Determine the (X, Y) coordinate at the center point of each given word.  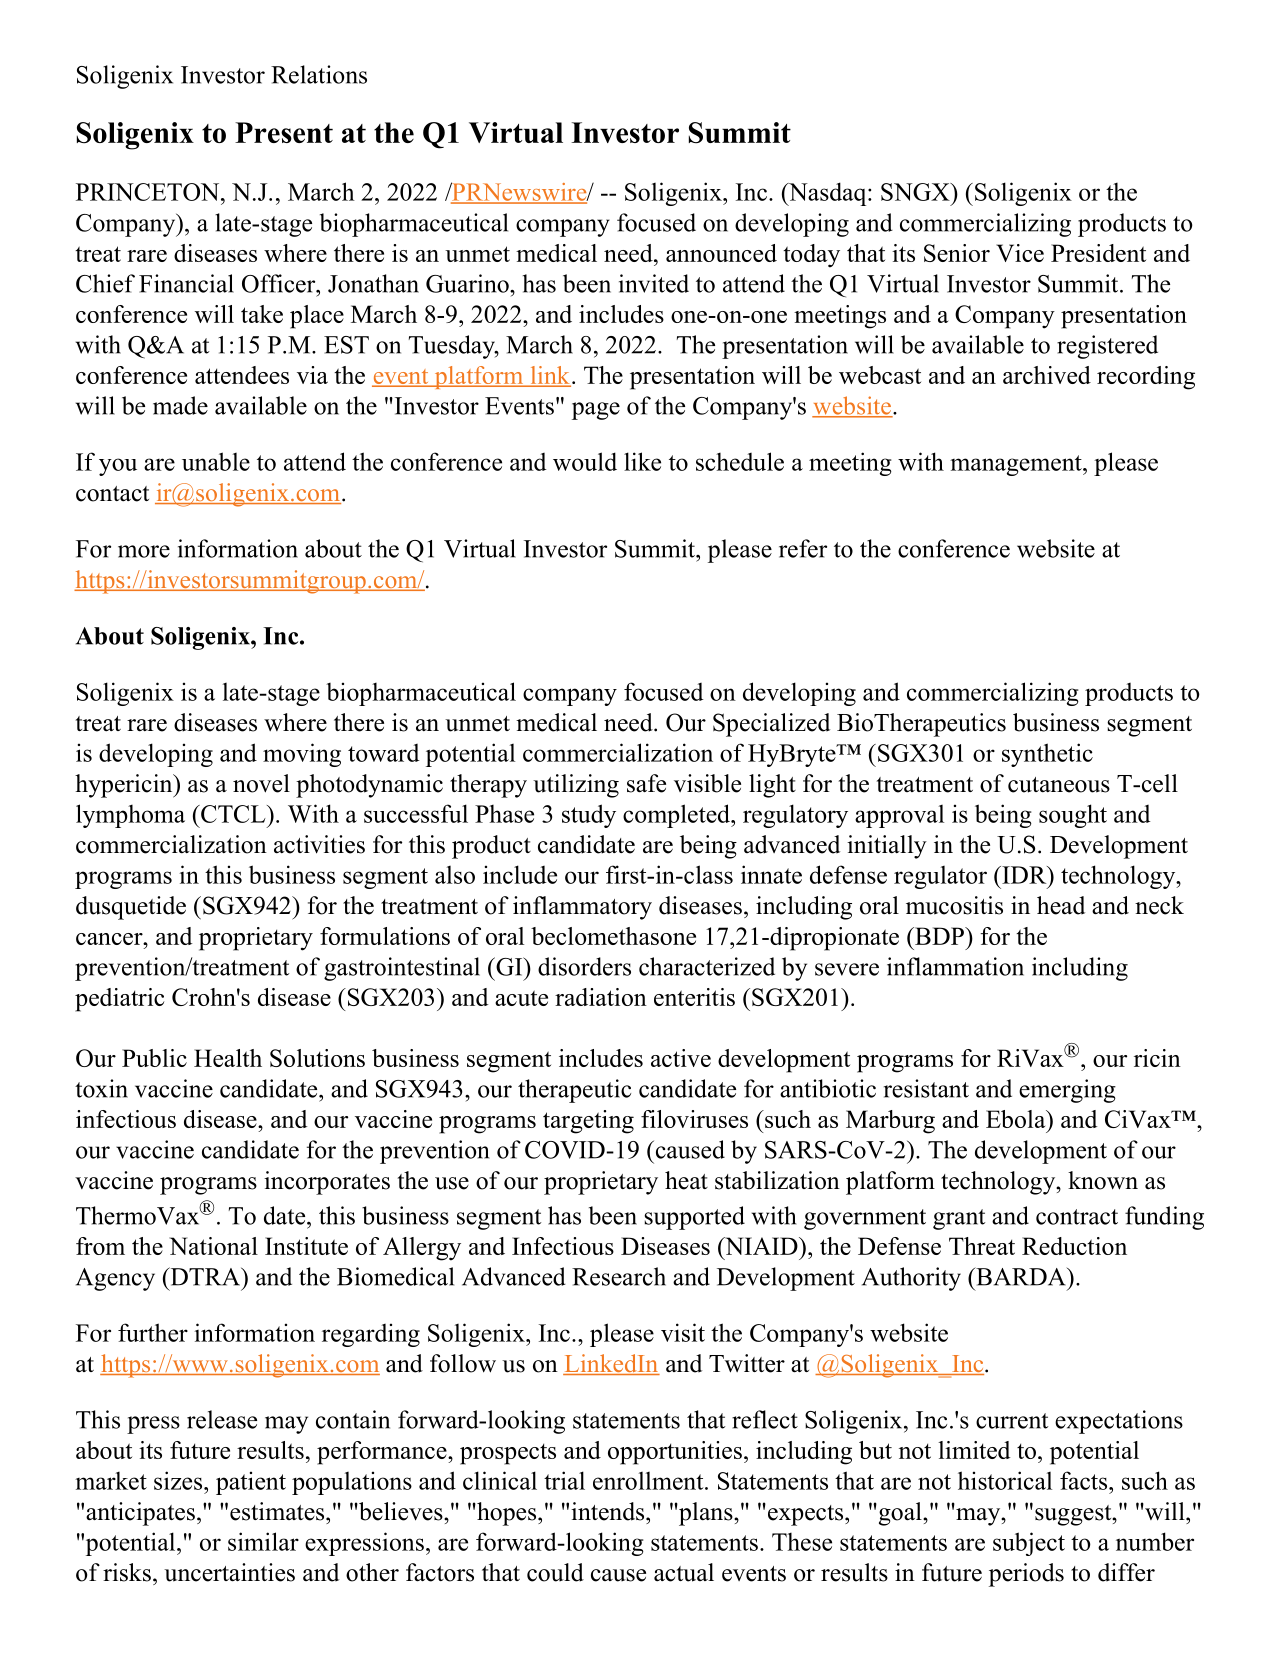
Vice (1020, 253)
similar (263, 1541)
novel (261, 783)
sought (1073, 816)
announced (721, 253)
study (589, 816)
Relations (319, 74)
